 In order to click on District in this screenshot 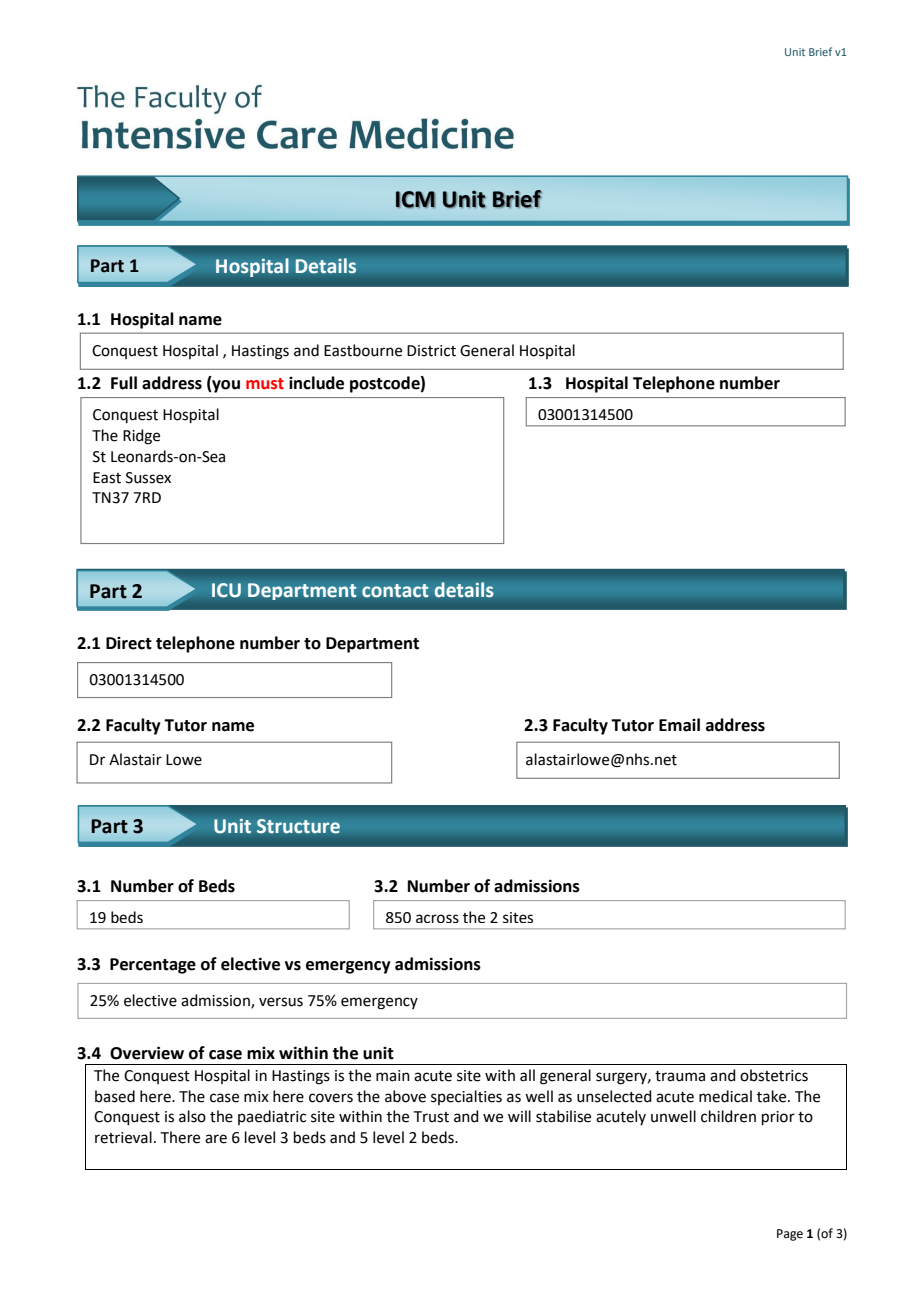, I will do `click(431, 351)`.
